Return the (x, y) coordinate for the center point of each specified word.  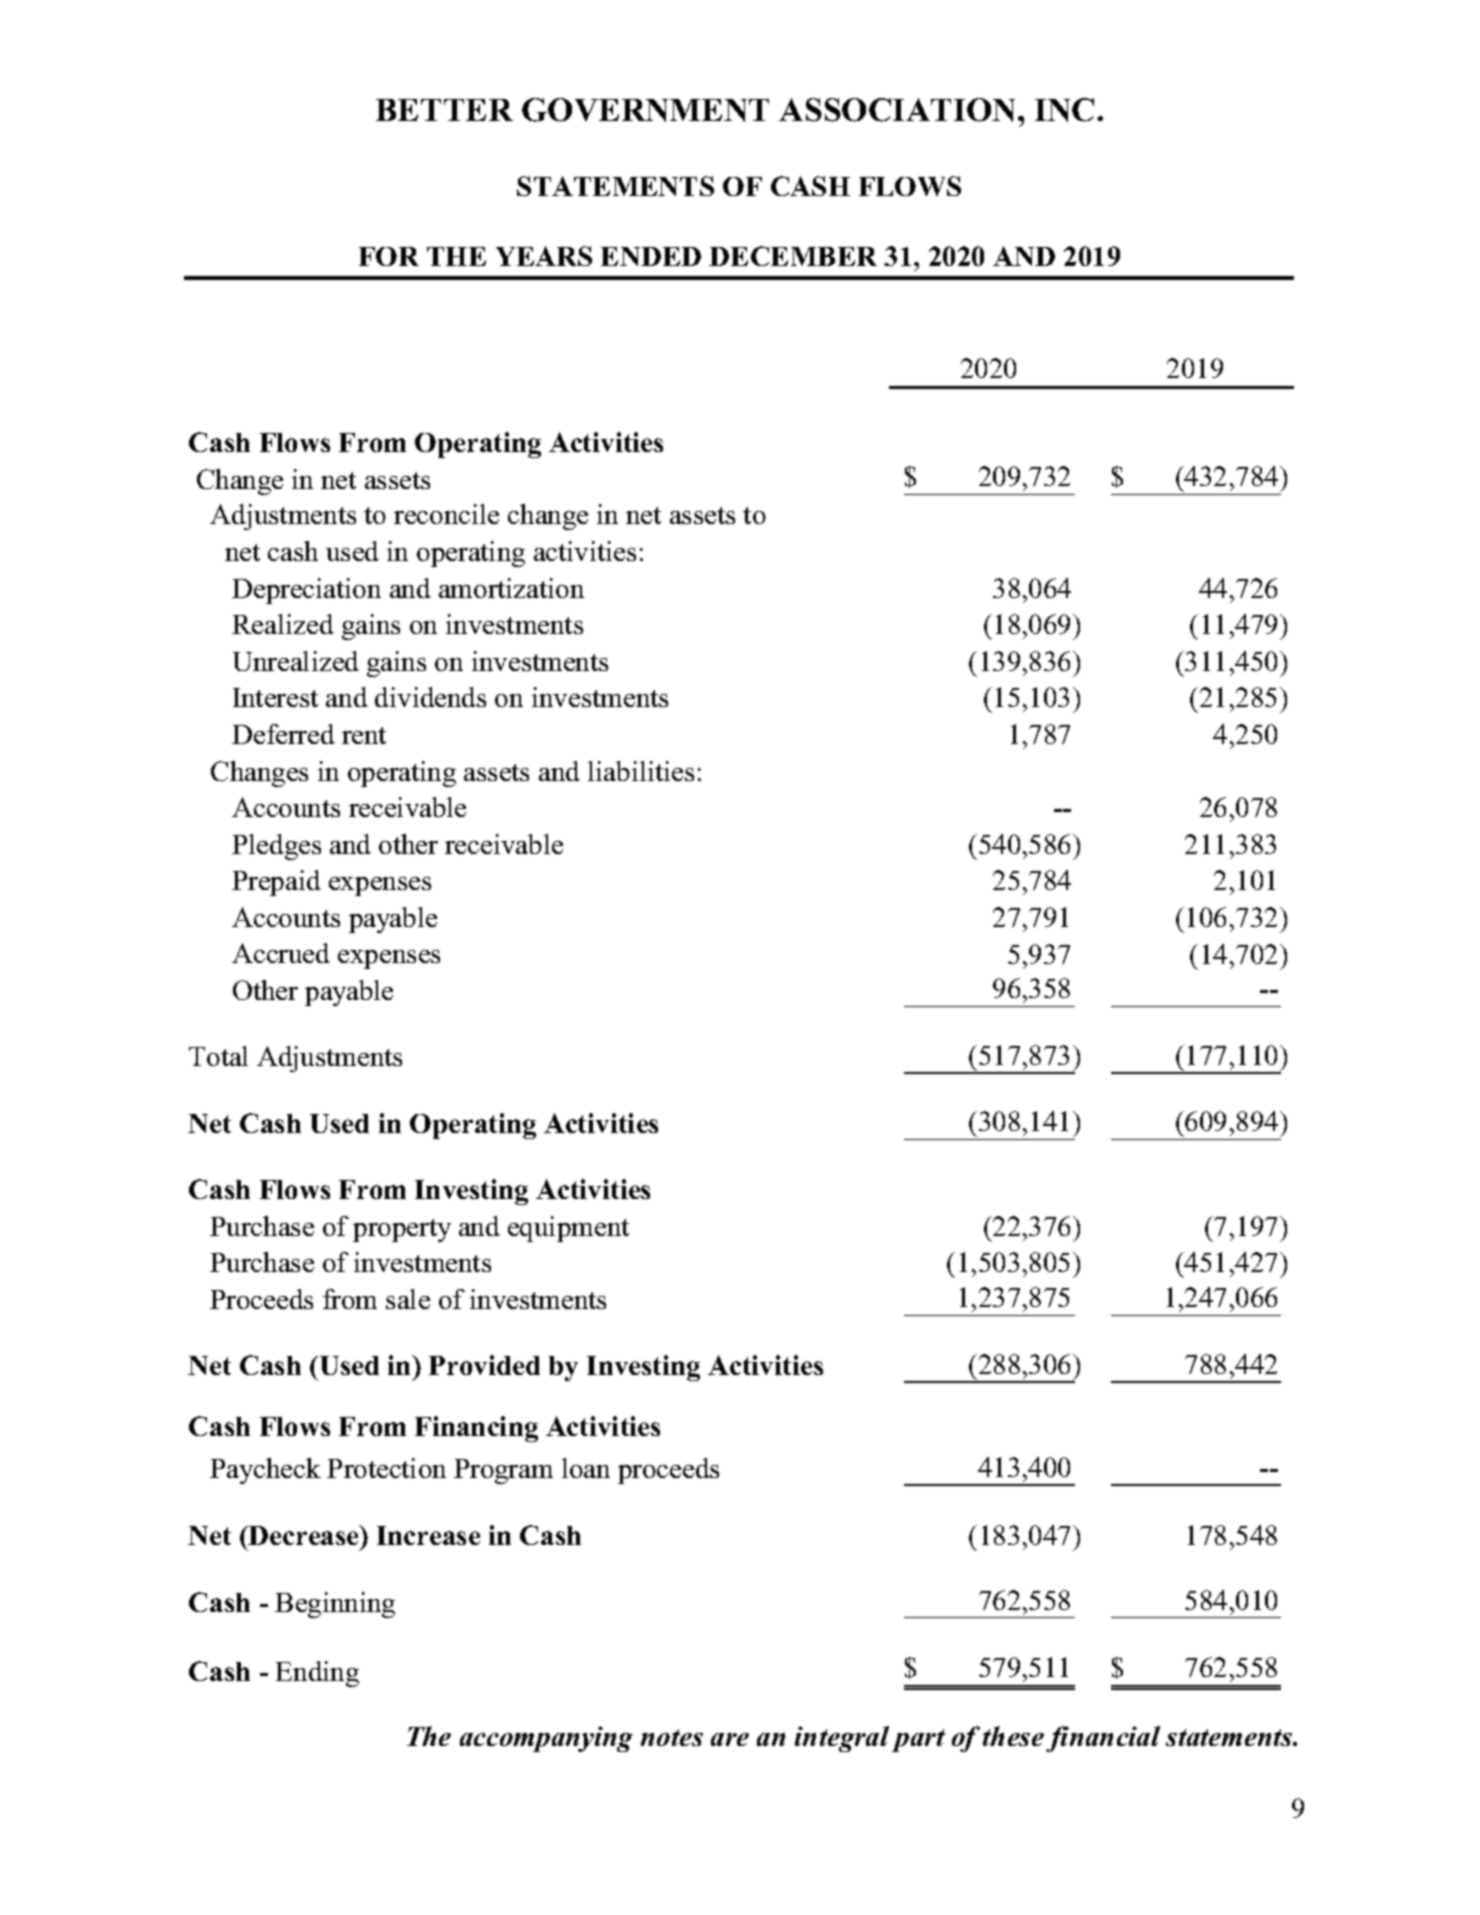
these (1013, 1736)
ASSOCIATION (899, 110)
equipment (568, 1229)
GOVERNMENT (645, 110)
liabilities (641, 771)
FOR (389, 256)
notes (672, 1737)
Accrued (281, 953)
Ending (317, 1674)
